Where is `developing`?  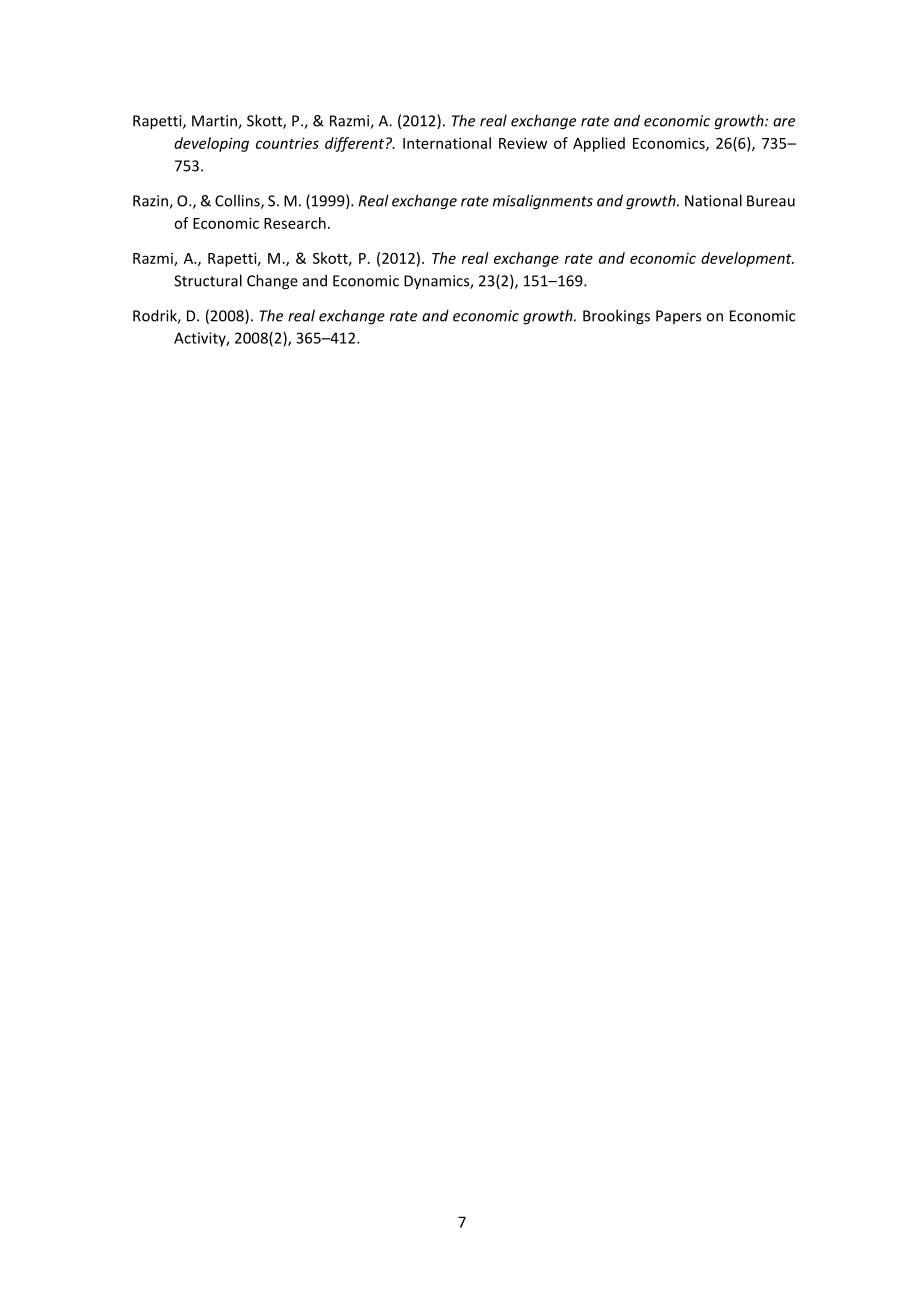 developing is located at coordinates (211, 144).
